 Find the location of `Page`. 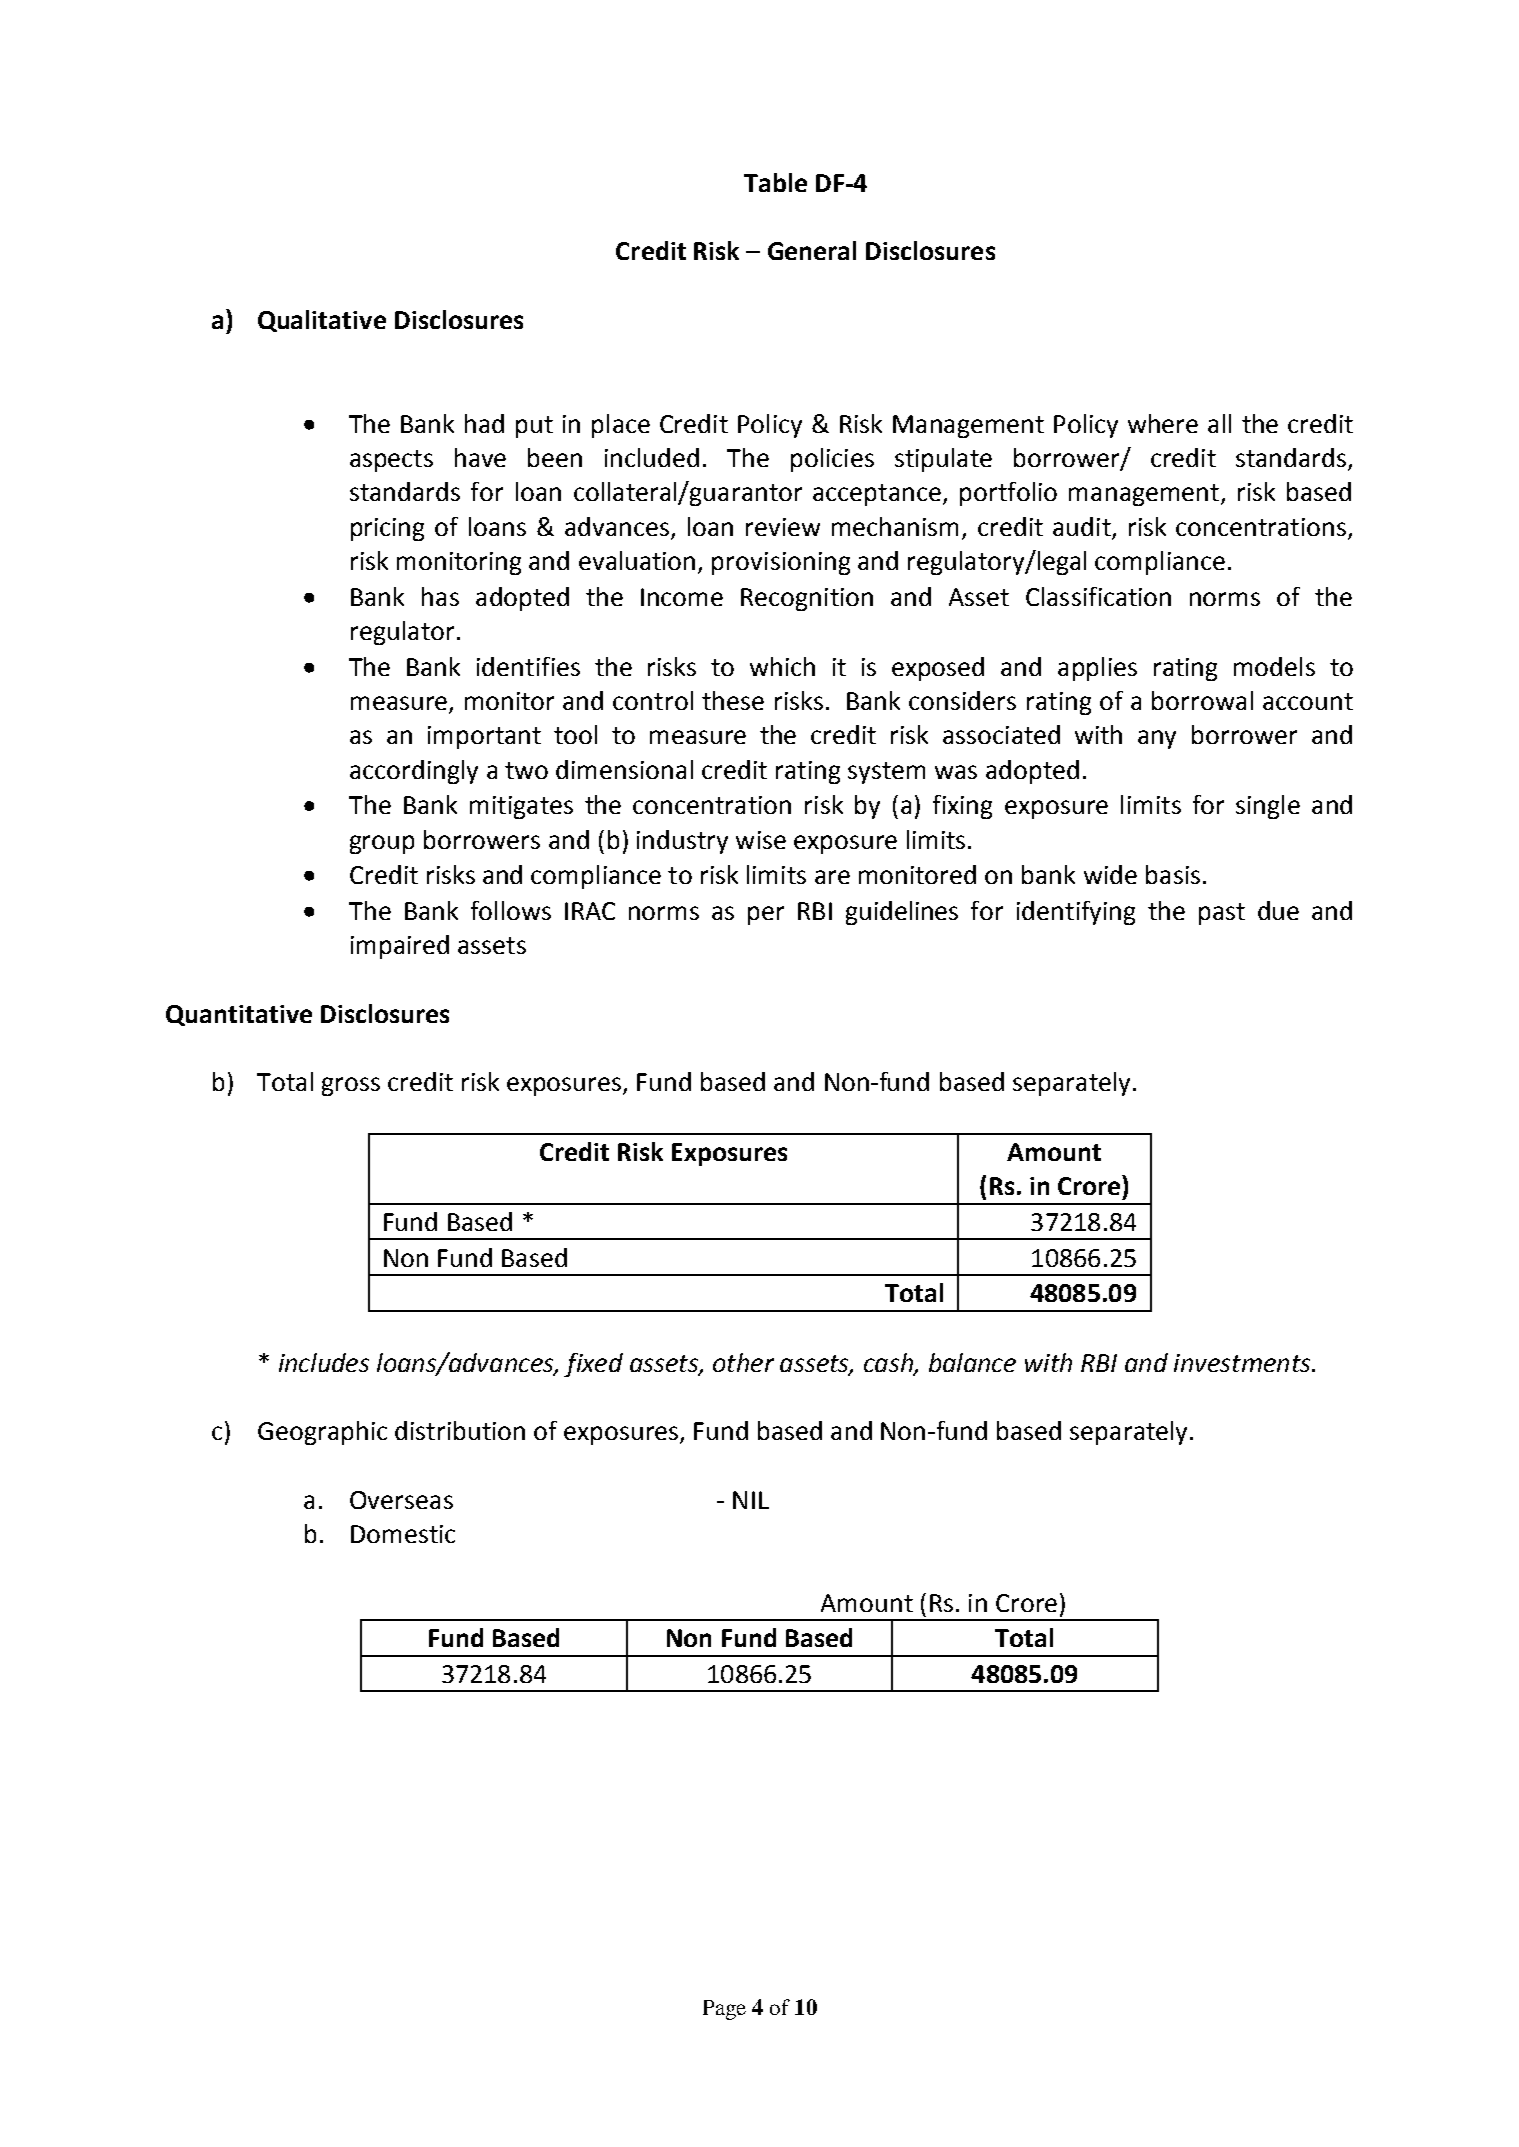

Page is located at coordinates (724, 2010).
